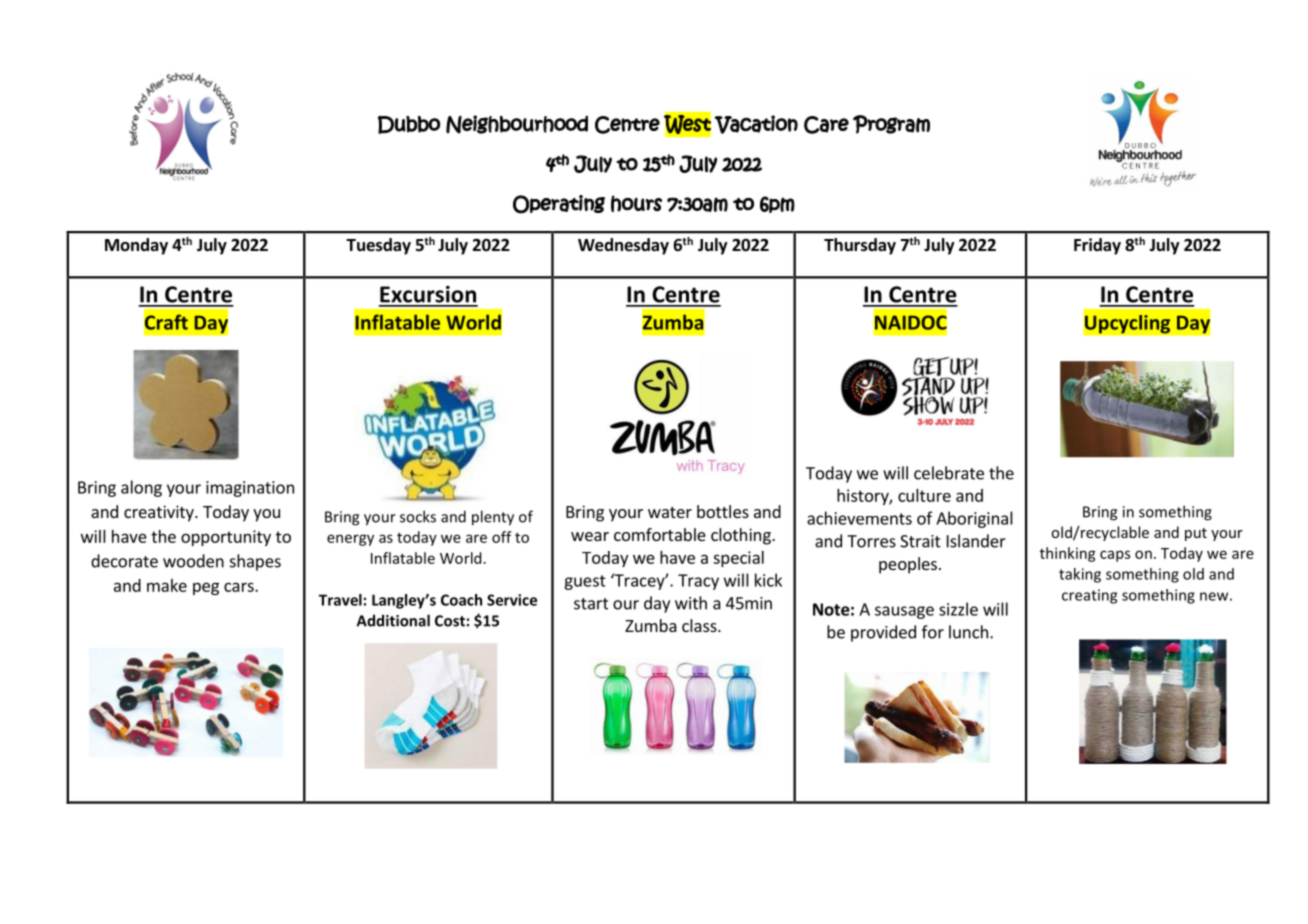 The width and height of the screenshot is (1308, 924). I want to click on imagination, so click(250, 489).
